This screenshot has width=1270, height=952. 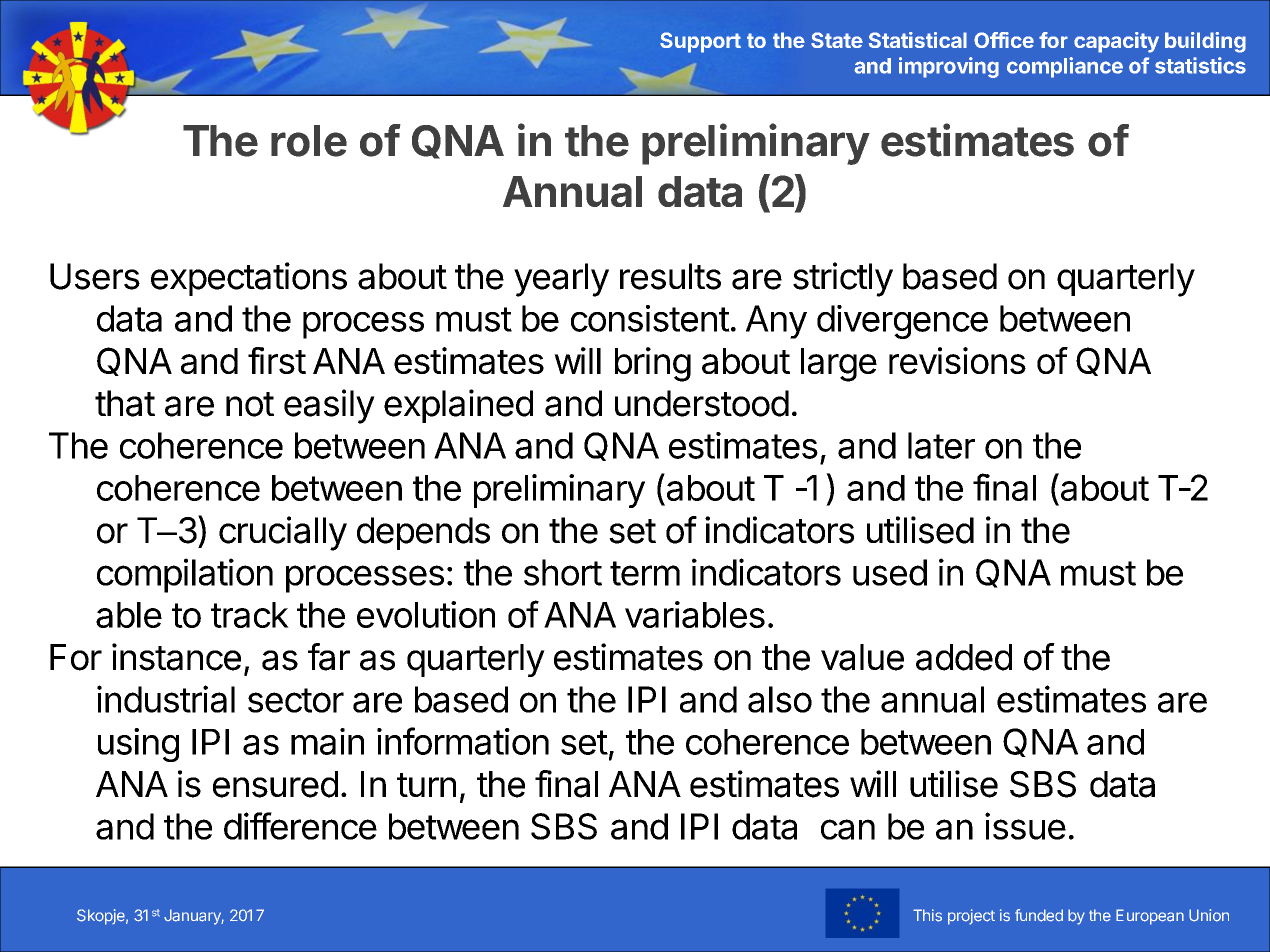 I want to click on difference, so click(x=300, y=826).
